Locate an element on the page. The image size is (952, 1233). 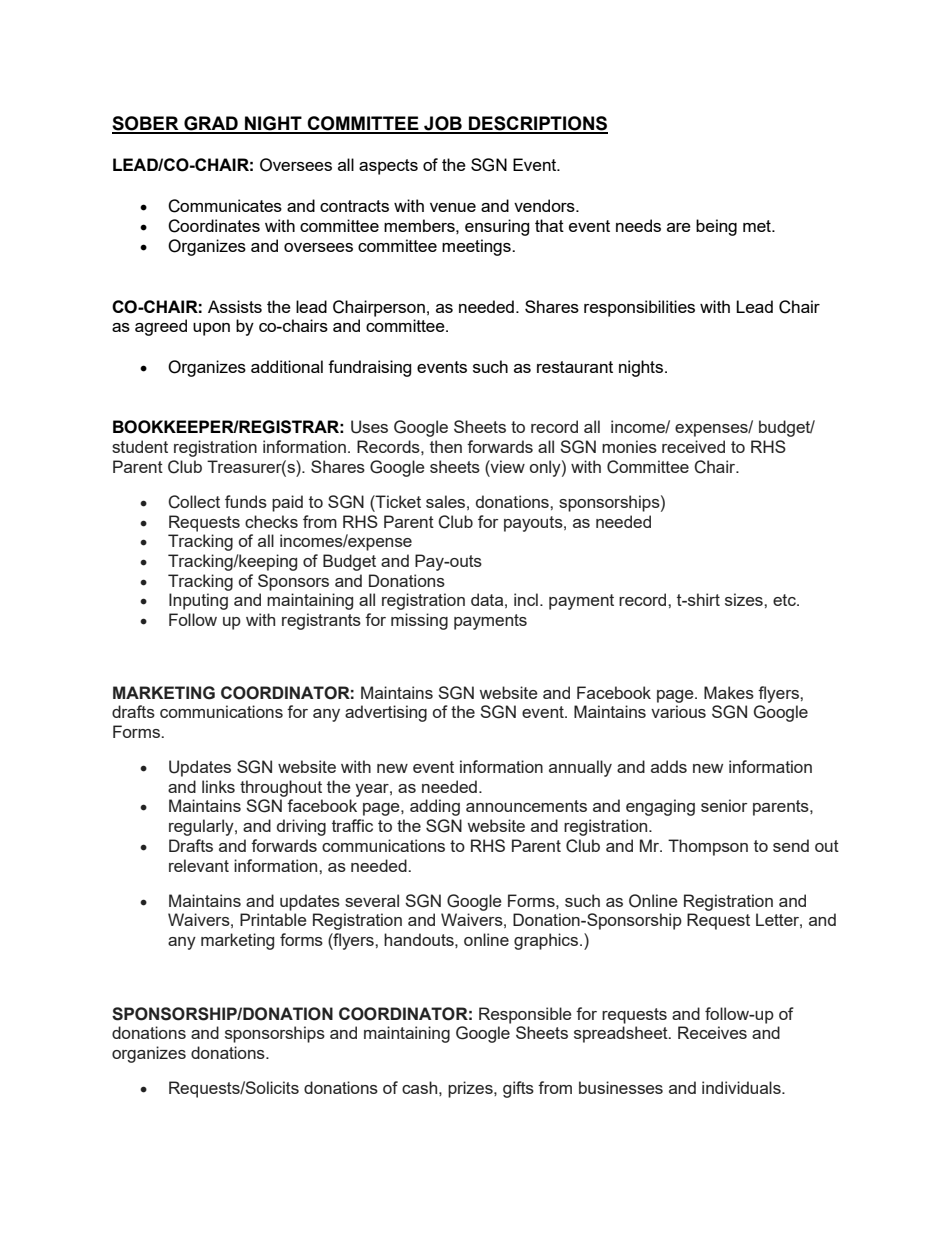
Printable is located at coordinates (273, 919).
